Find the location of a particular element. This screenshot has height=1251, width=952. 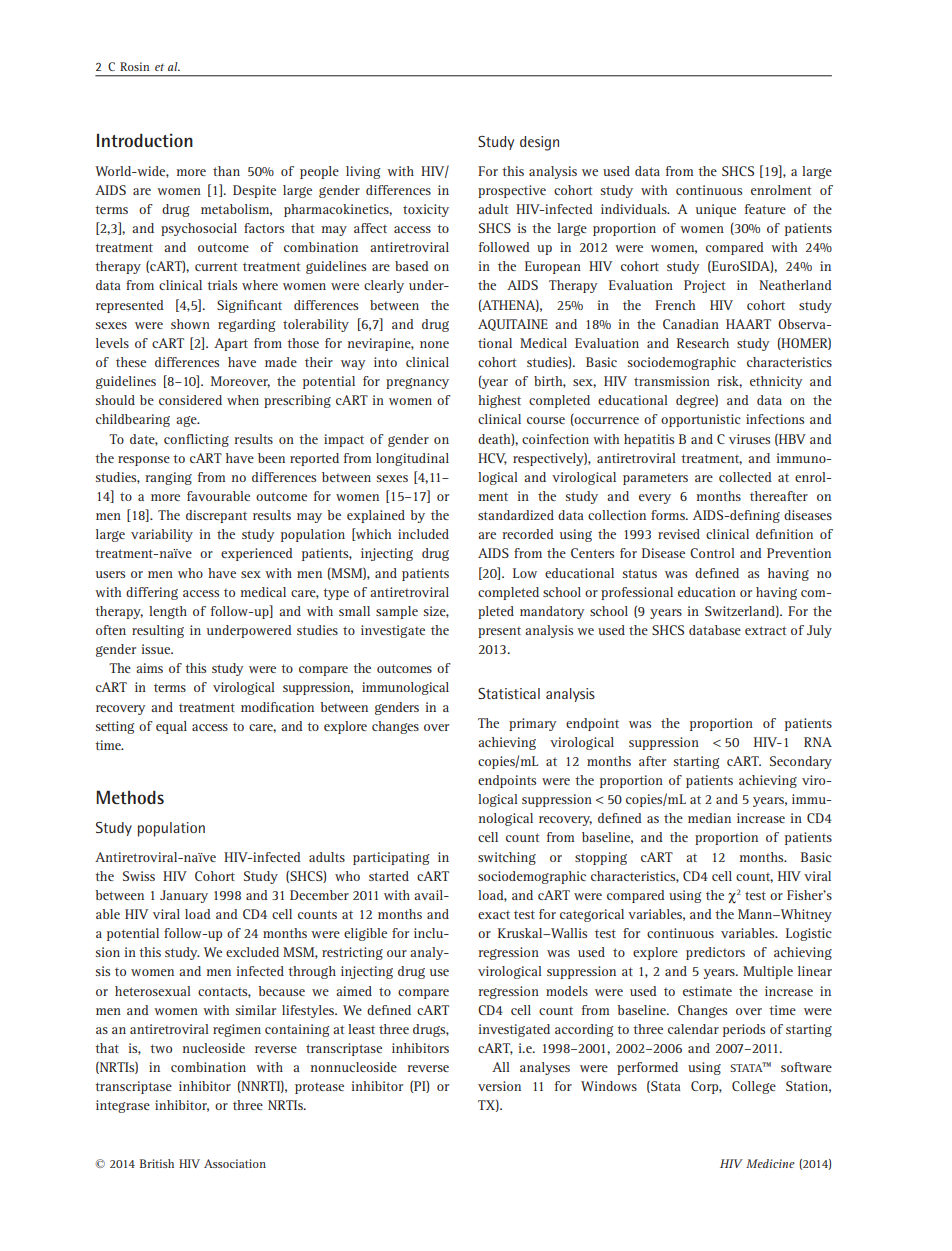

Introduction is located at coordinates (145, 140).
